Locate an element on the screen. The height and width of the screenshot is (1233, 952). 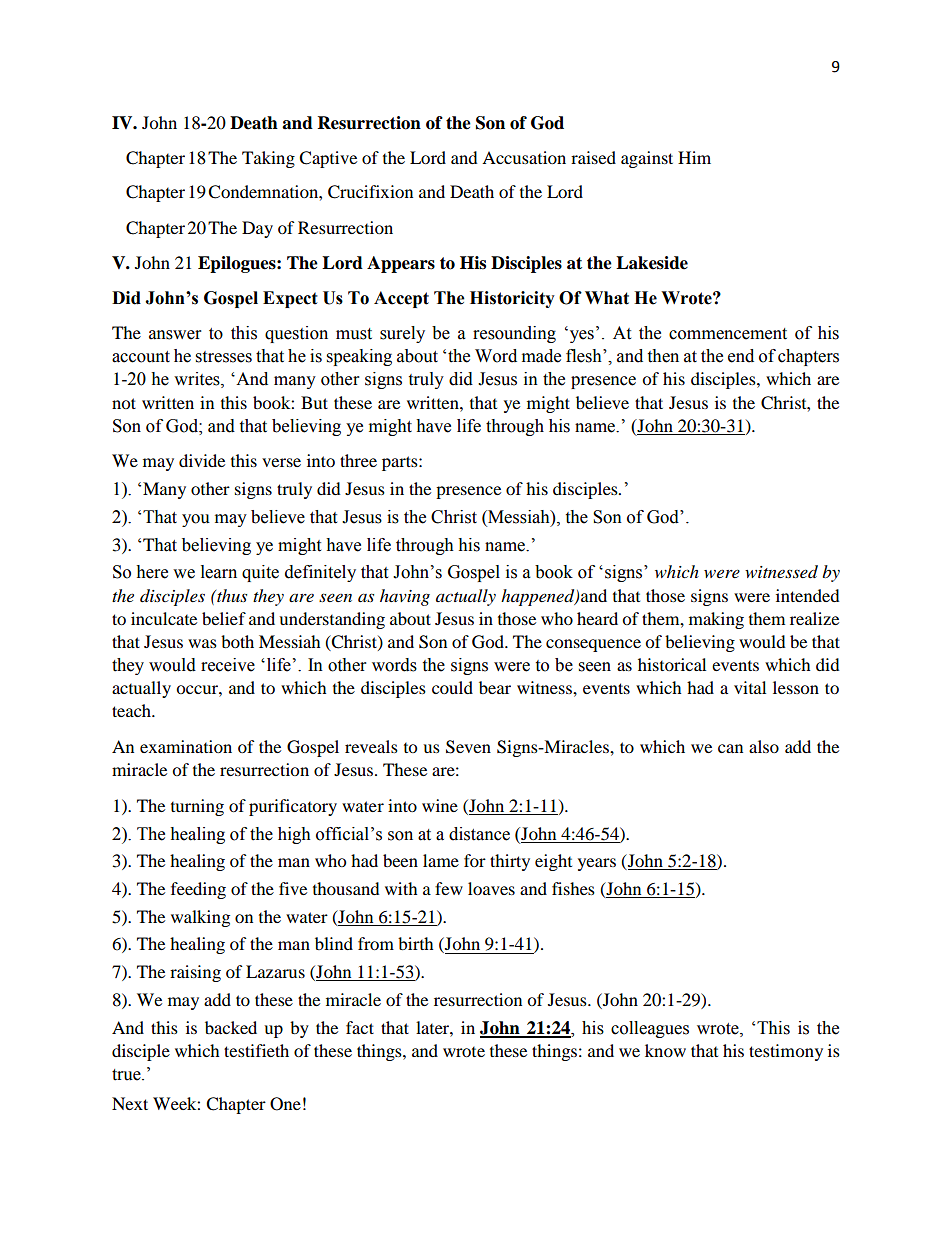
Accusation is located at coordinates (524, 157).
